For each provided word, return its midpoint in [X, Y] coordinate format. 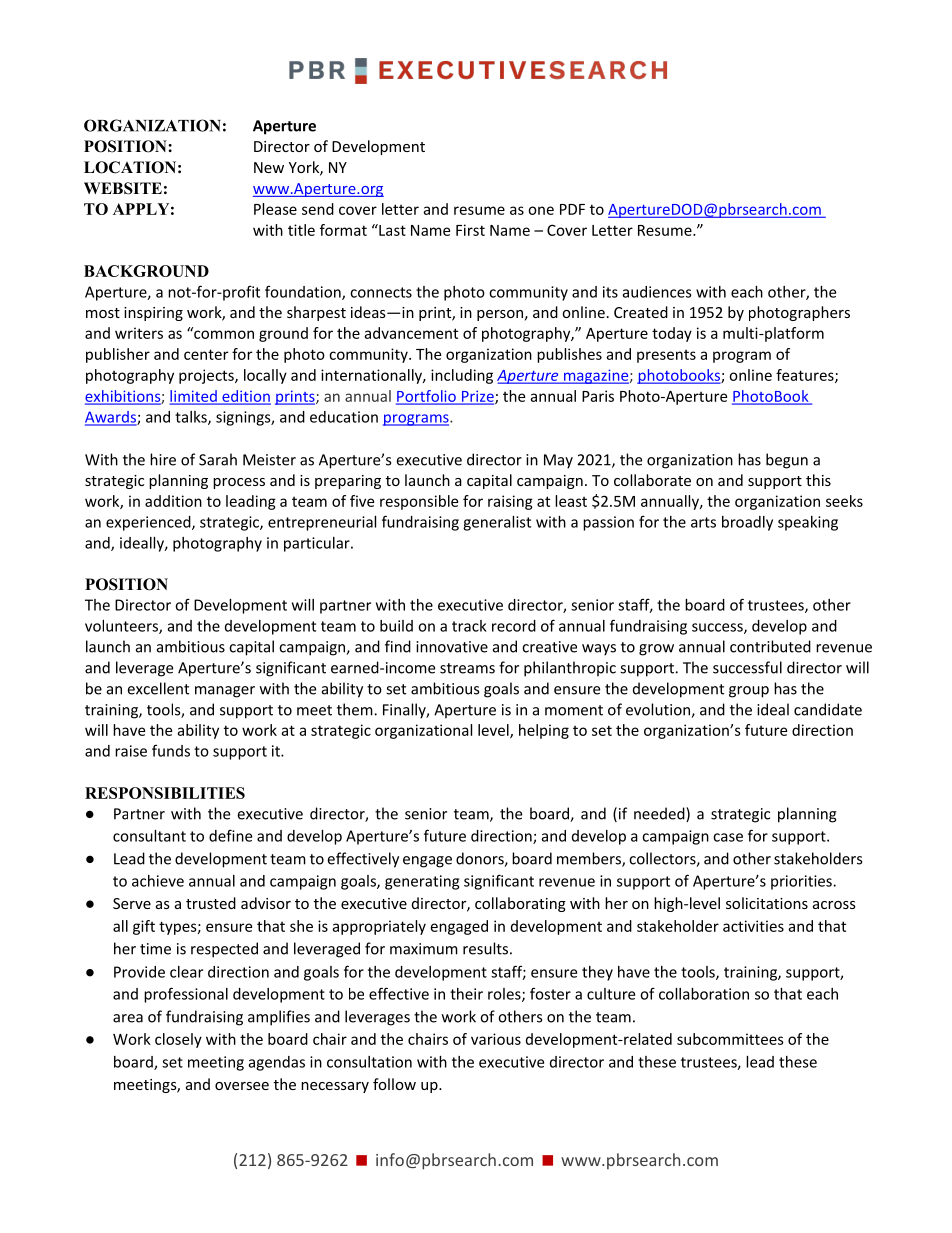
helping [544, 731]
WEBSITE [123, 188]
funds [171, 750]
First [470, 230]
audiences [657, 292]
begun [787, 461]
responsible [419, 502]
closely [178, 1040]
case [728, 837]
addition [173, 501]
